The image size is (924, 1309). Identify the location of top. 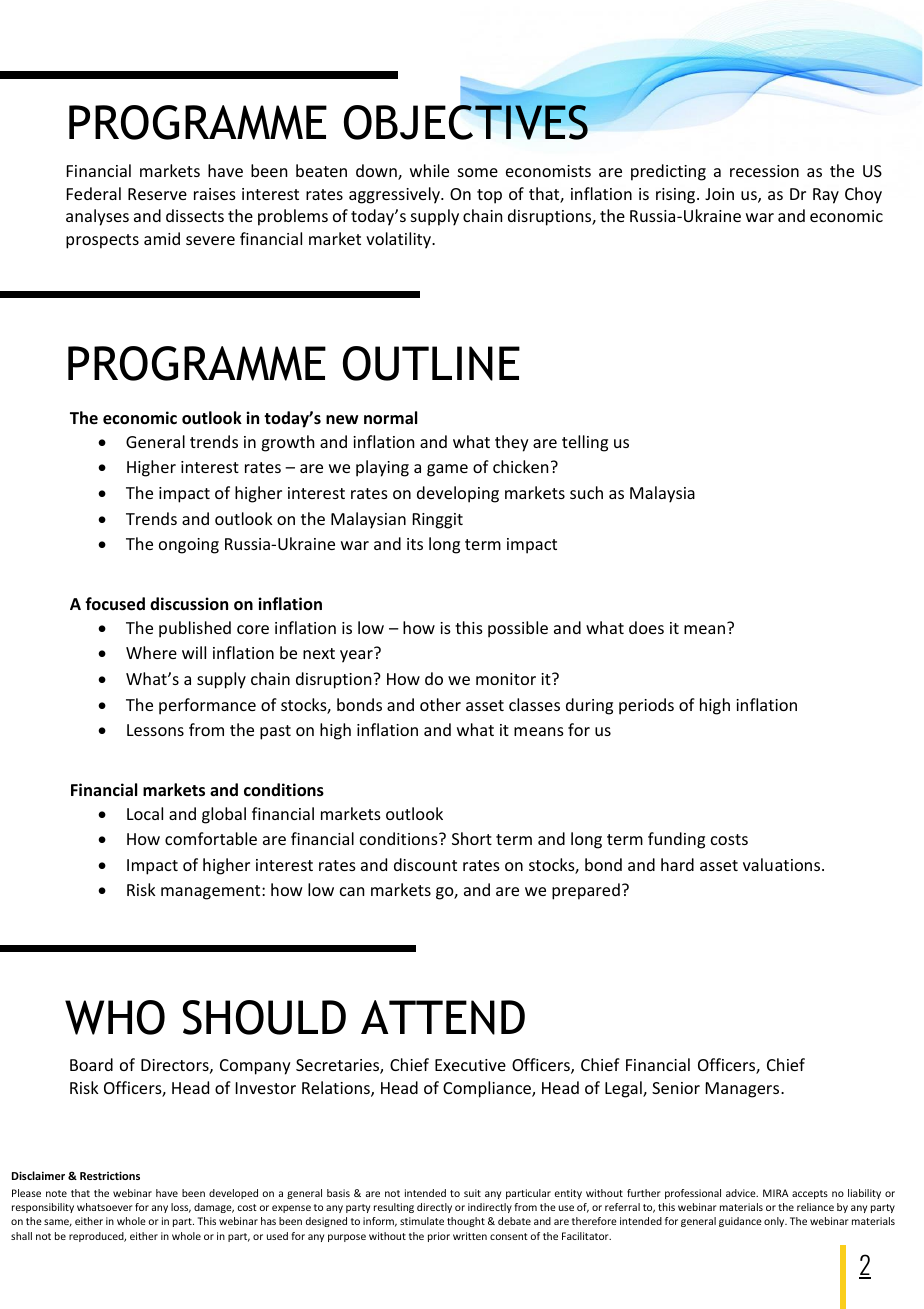
(489, 196).
